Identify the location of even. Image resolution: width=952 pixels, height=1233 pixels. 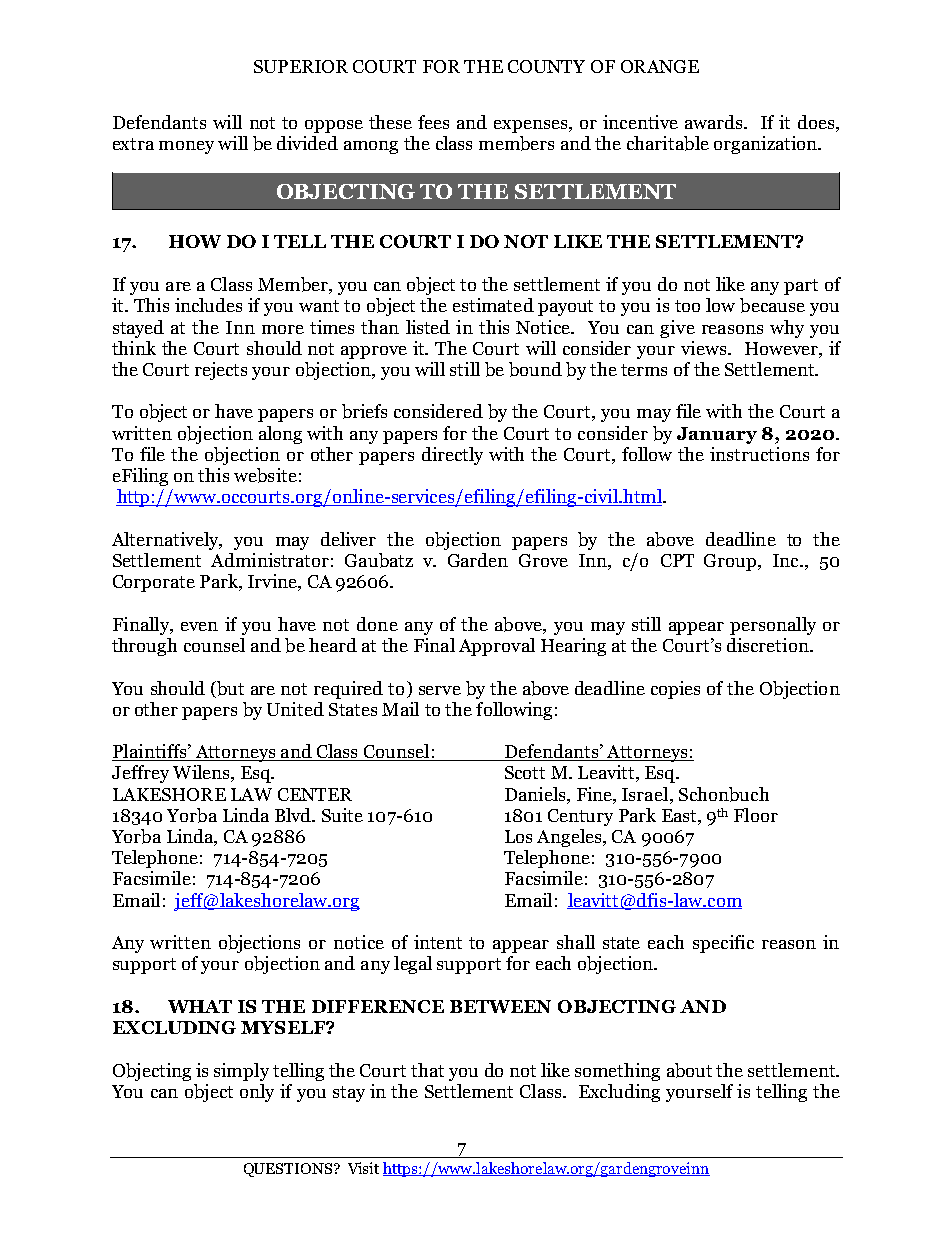
(199, 626).
